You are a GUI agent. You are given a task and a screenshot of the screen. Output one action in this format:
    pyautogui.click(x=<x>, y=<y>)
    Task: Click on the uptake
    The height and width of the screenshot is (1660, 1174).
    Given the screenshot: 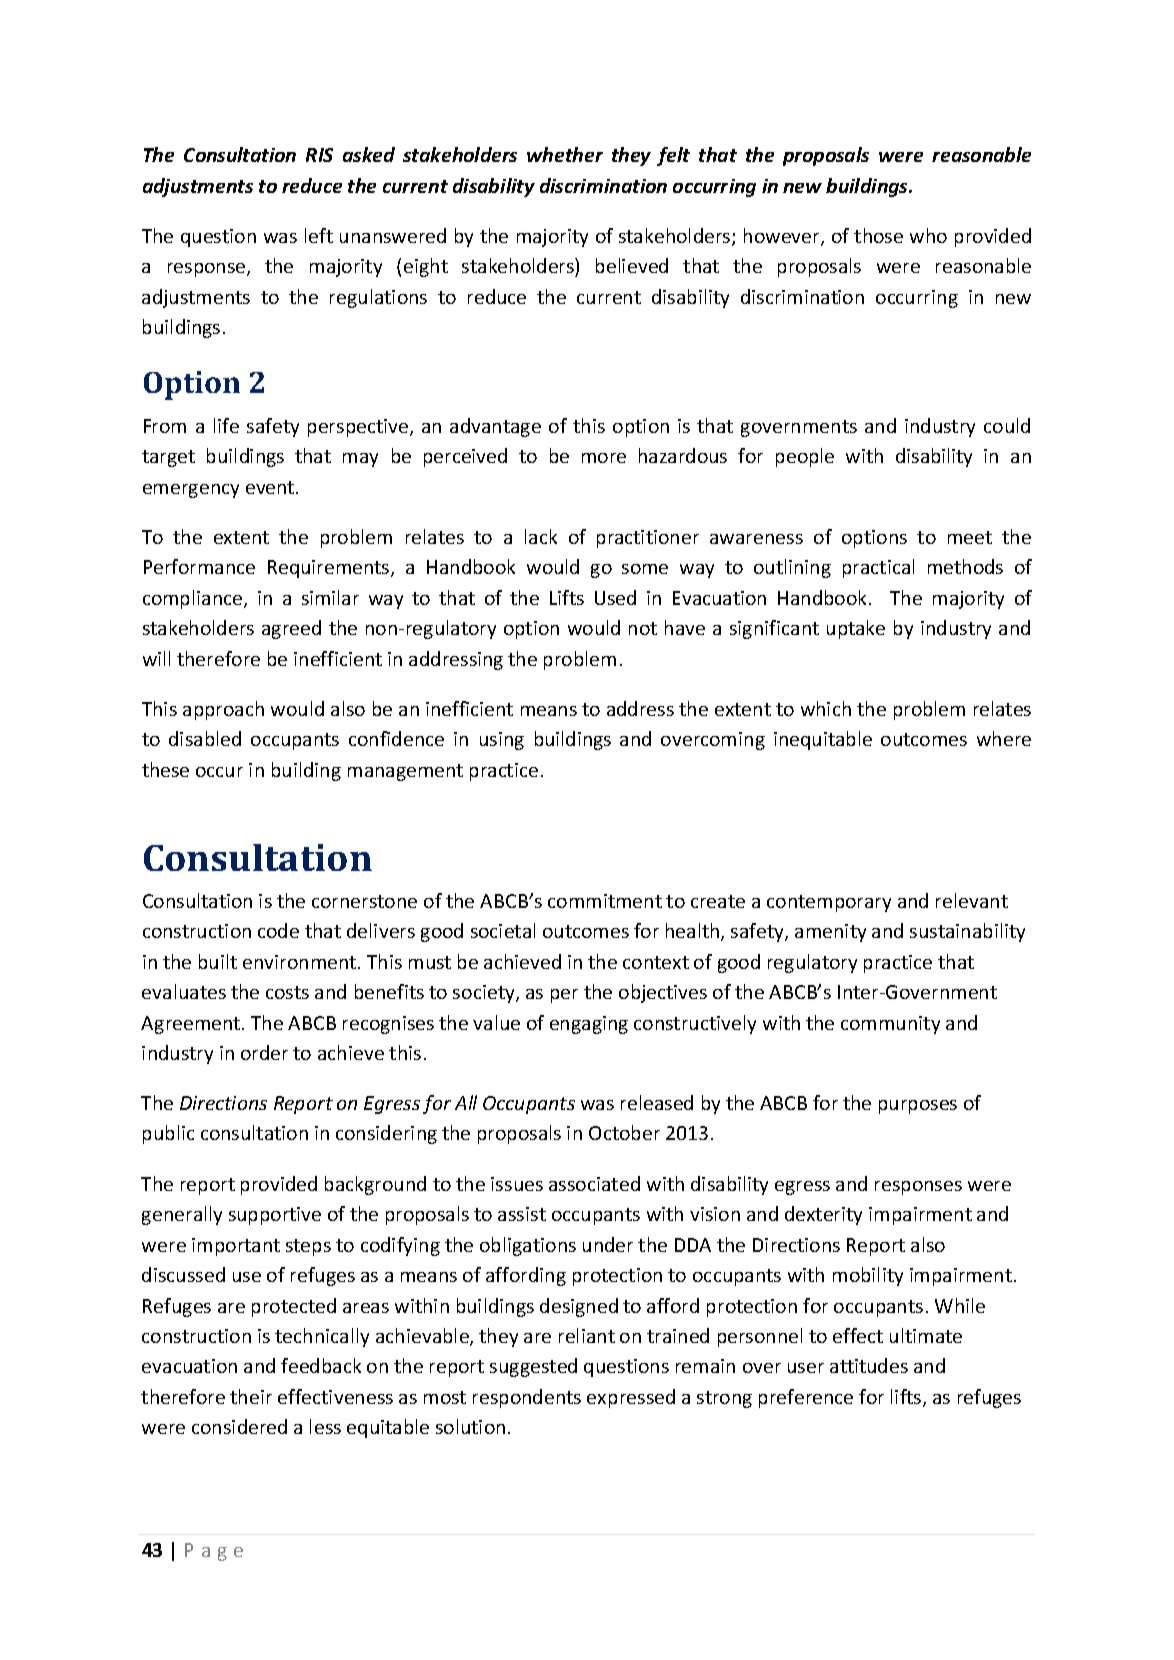 What is the action you would take?
    pyautogui.click(x=856, y=629)
